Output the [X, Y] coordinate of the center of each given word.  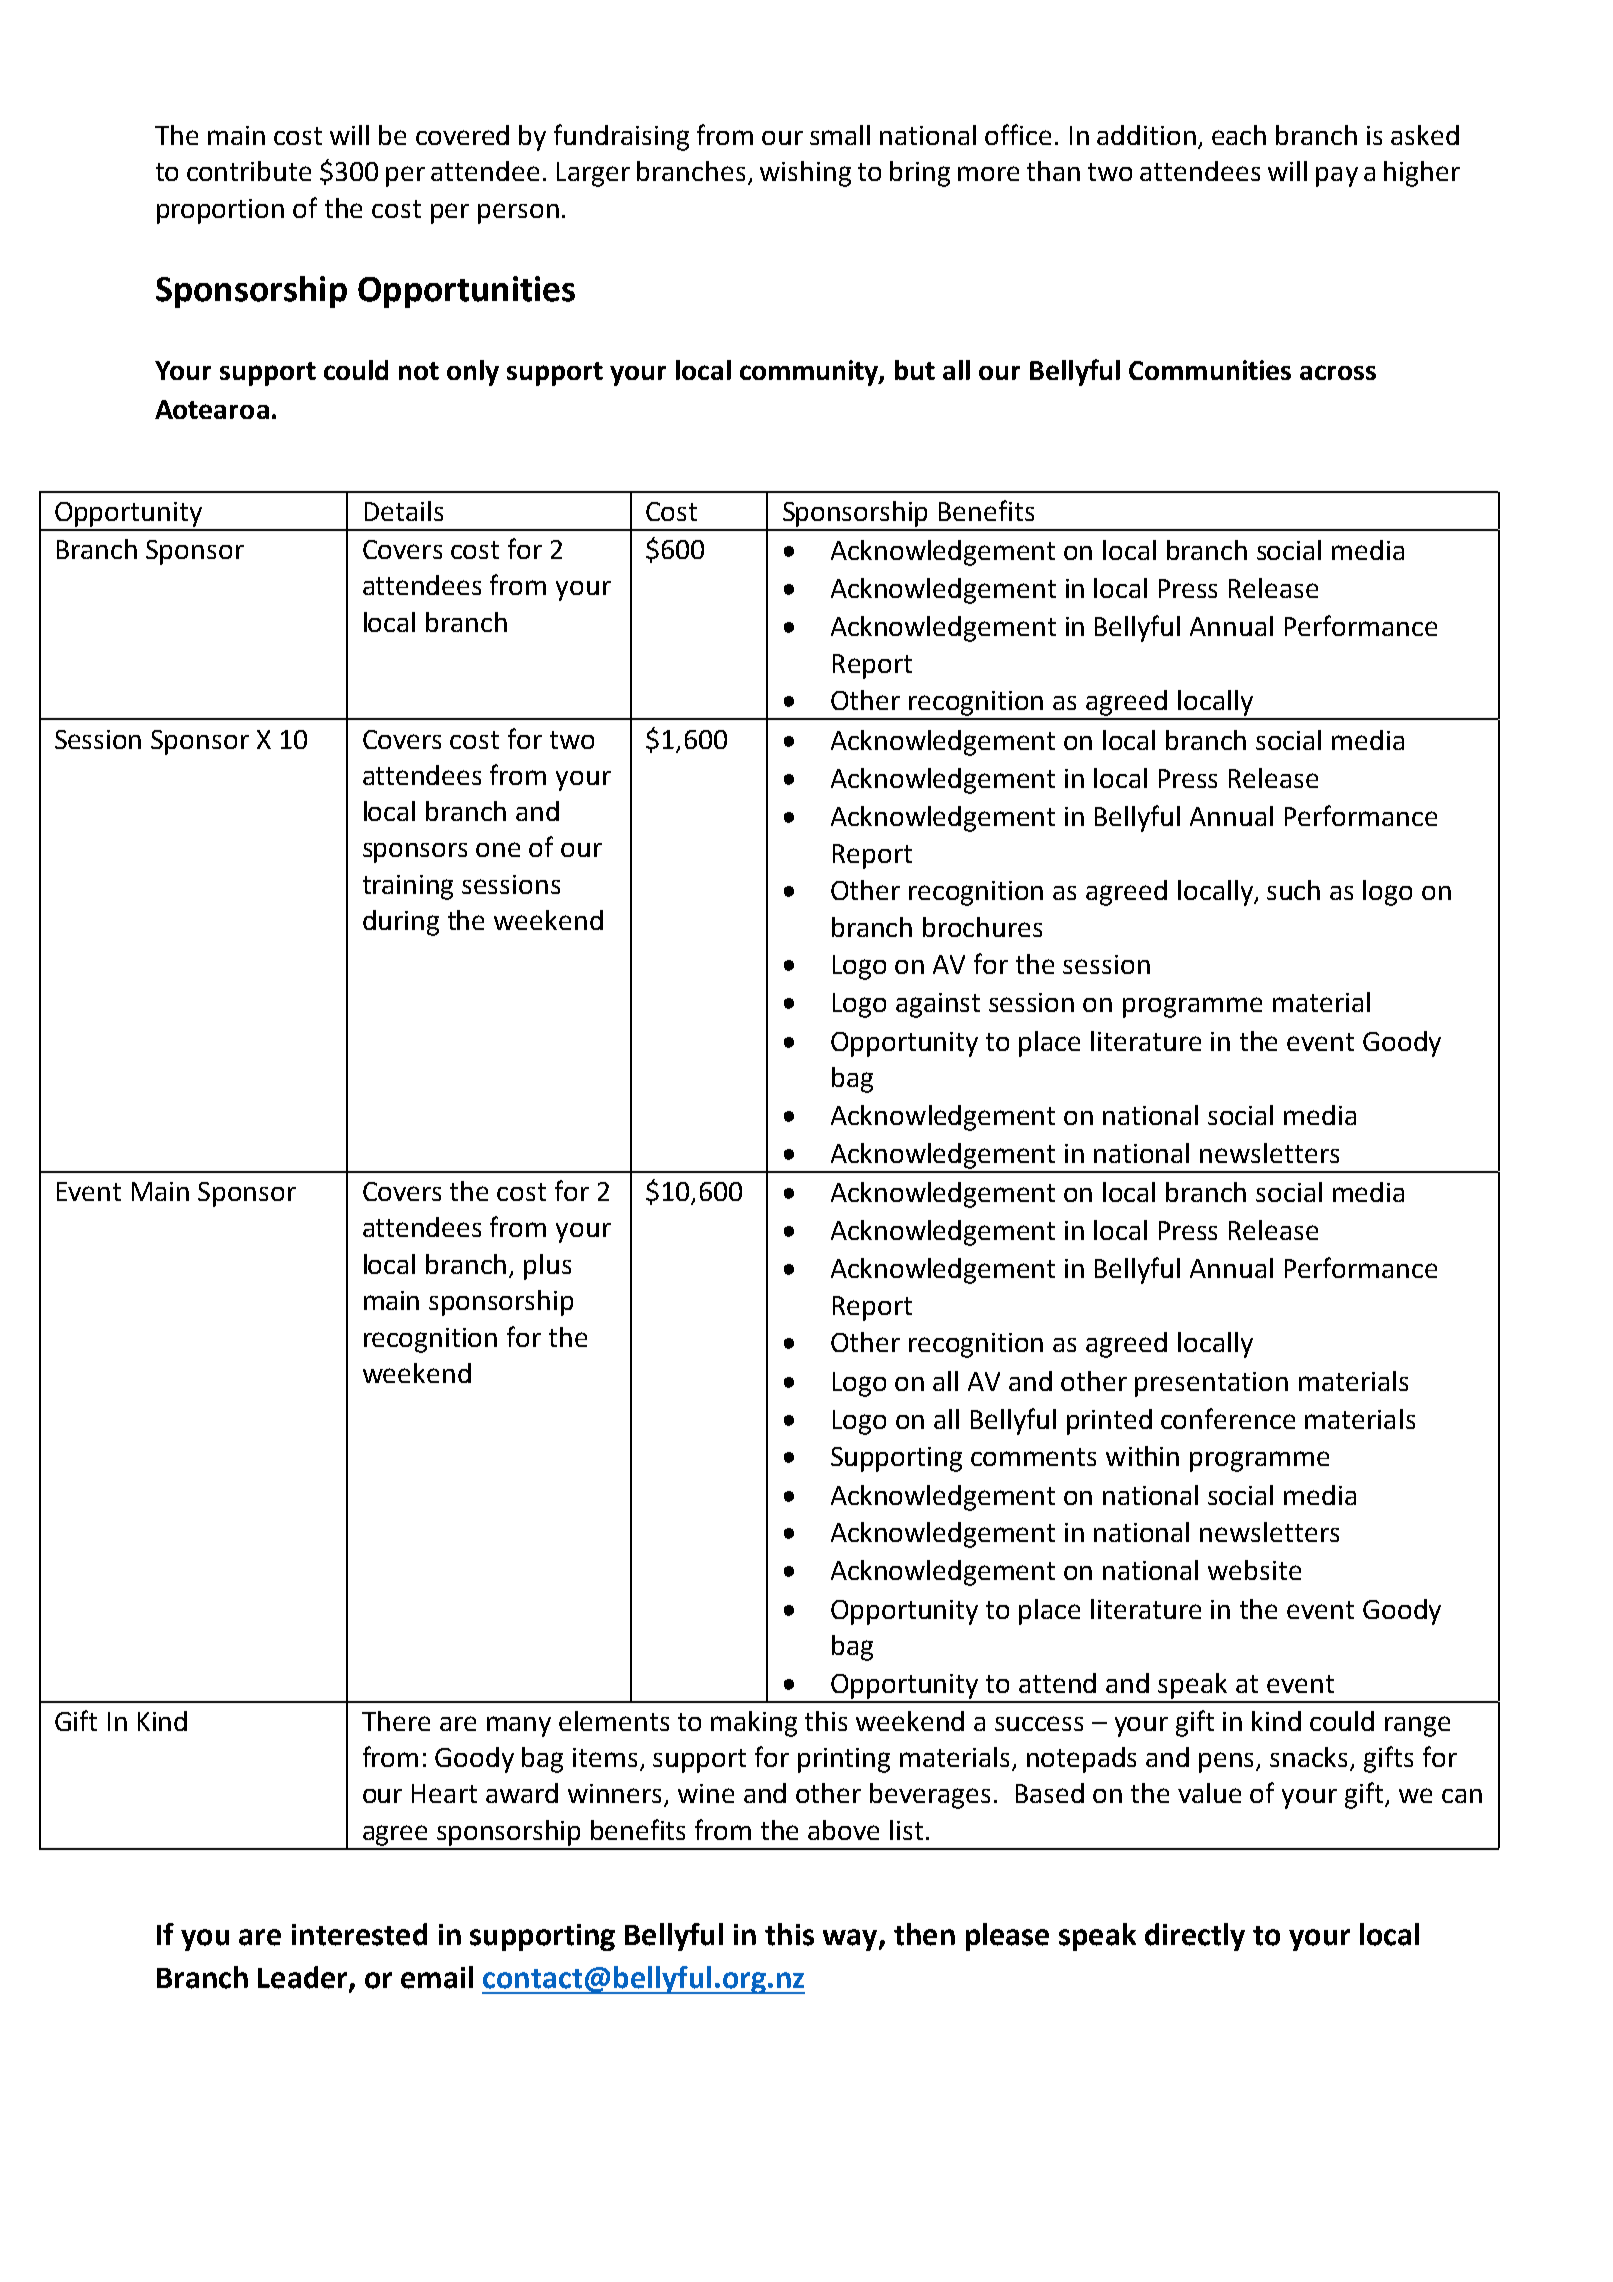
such [1293, 890]
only [473, 373]
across [1338, 372]
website [1254, 1570]
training [408, 887]
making [754, 1724]
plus [547, 1267]
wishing [805, 174]
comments [1033, 1457]
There [396, 1721]
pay [1337, 177]
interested [359, 1934]
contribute [249, 171]
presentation [1211, 1384]
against [938, 1005]
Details [404, 511]
